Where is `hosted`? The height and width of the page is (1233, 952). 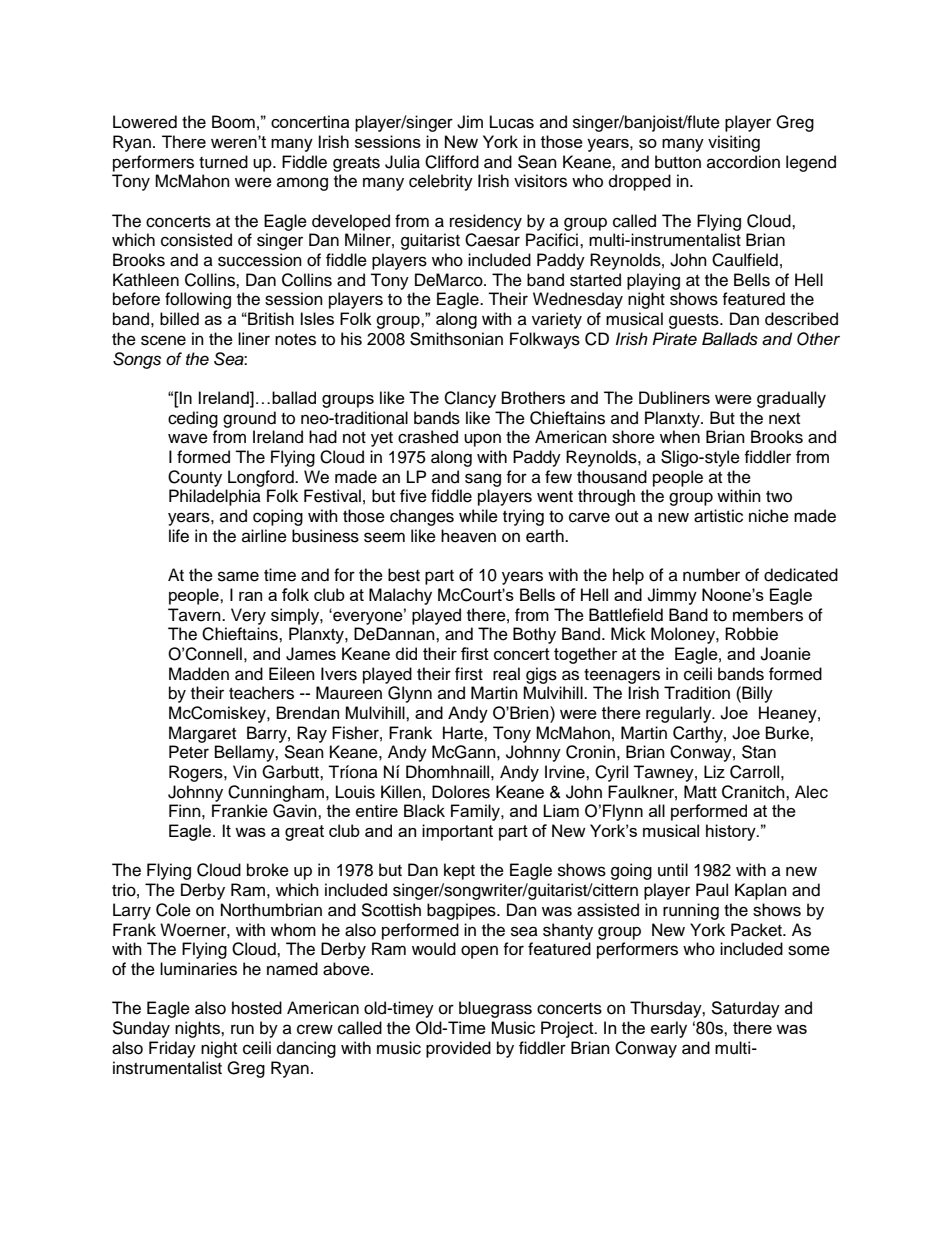 hosted is located at coordinates (257, 1008).
